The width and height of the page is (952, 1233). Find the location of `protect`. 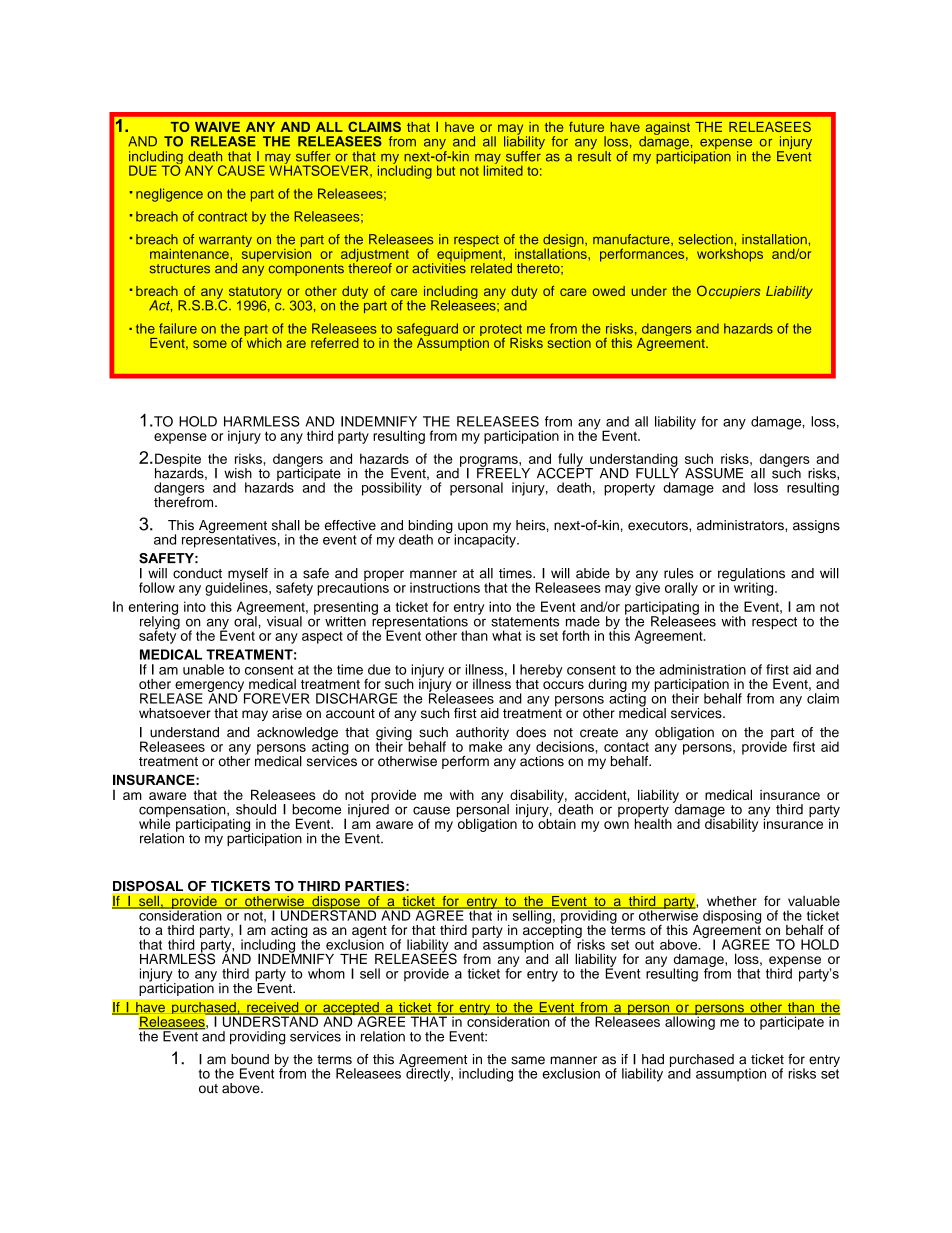

protect is located at coordinates (501, 331).
